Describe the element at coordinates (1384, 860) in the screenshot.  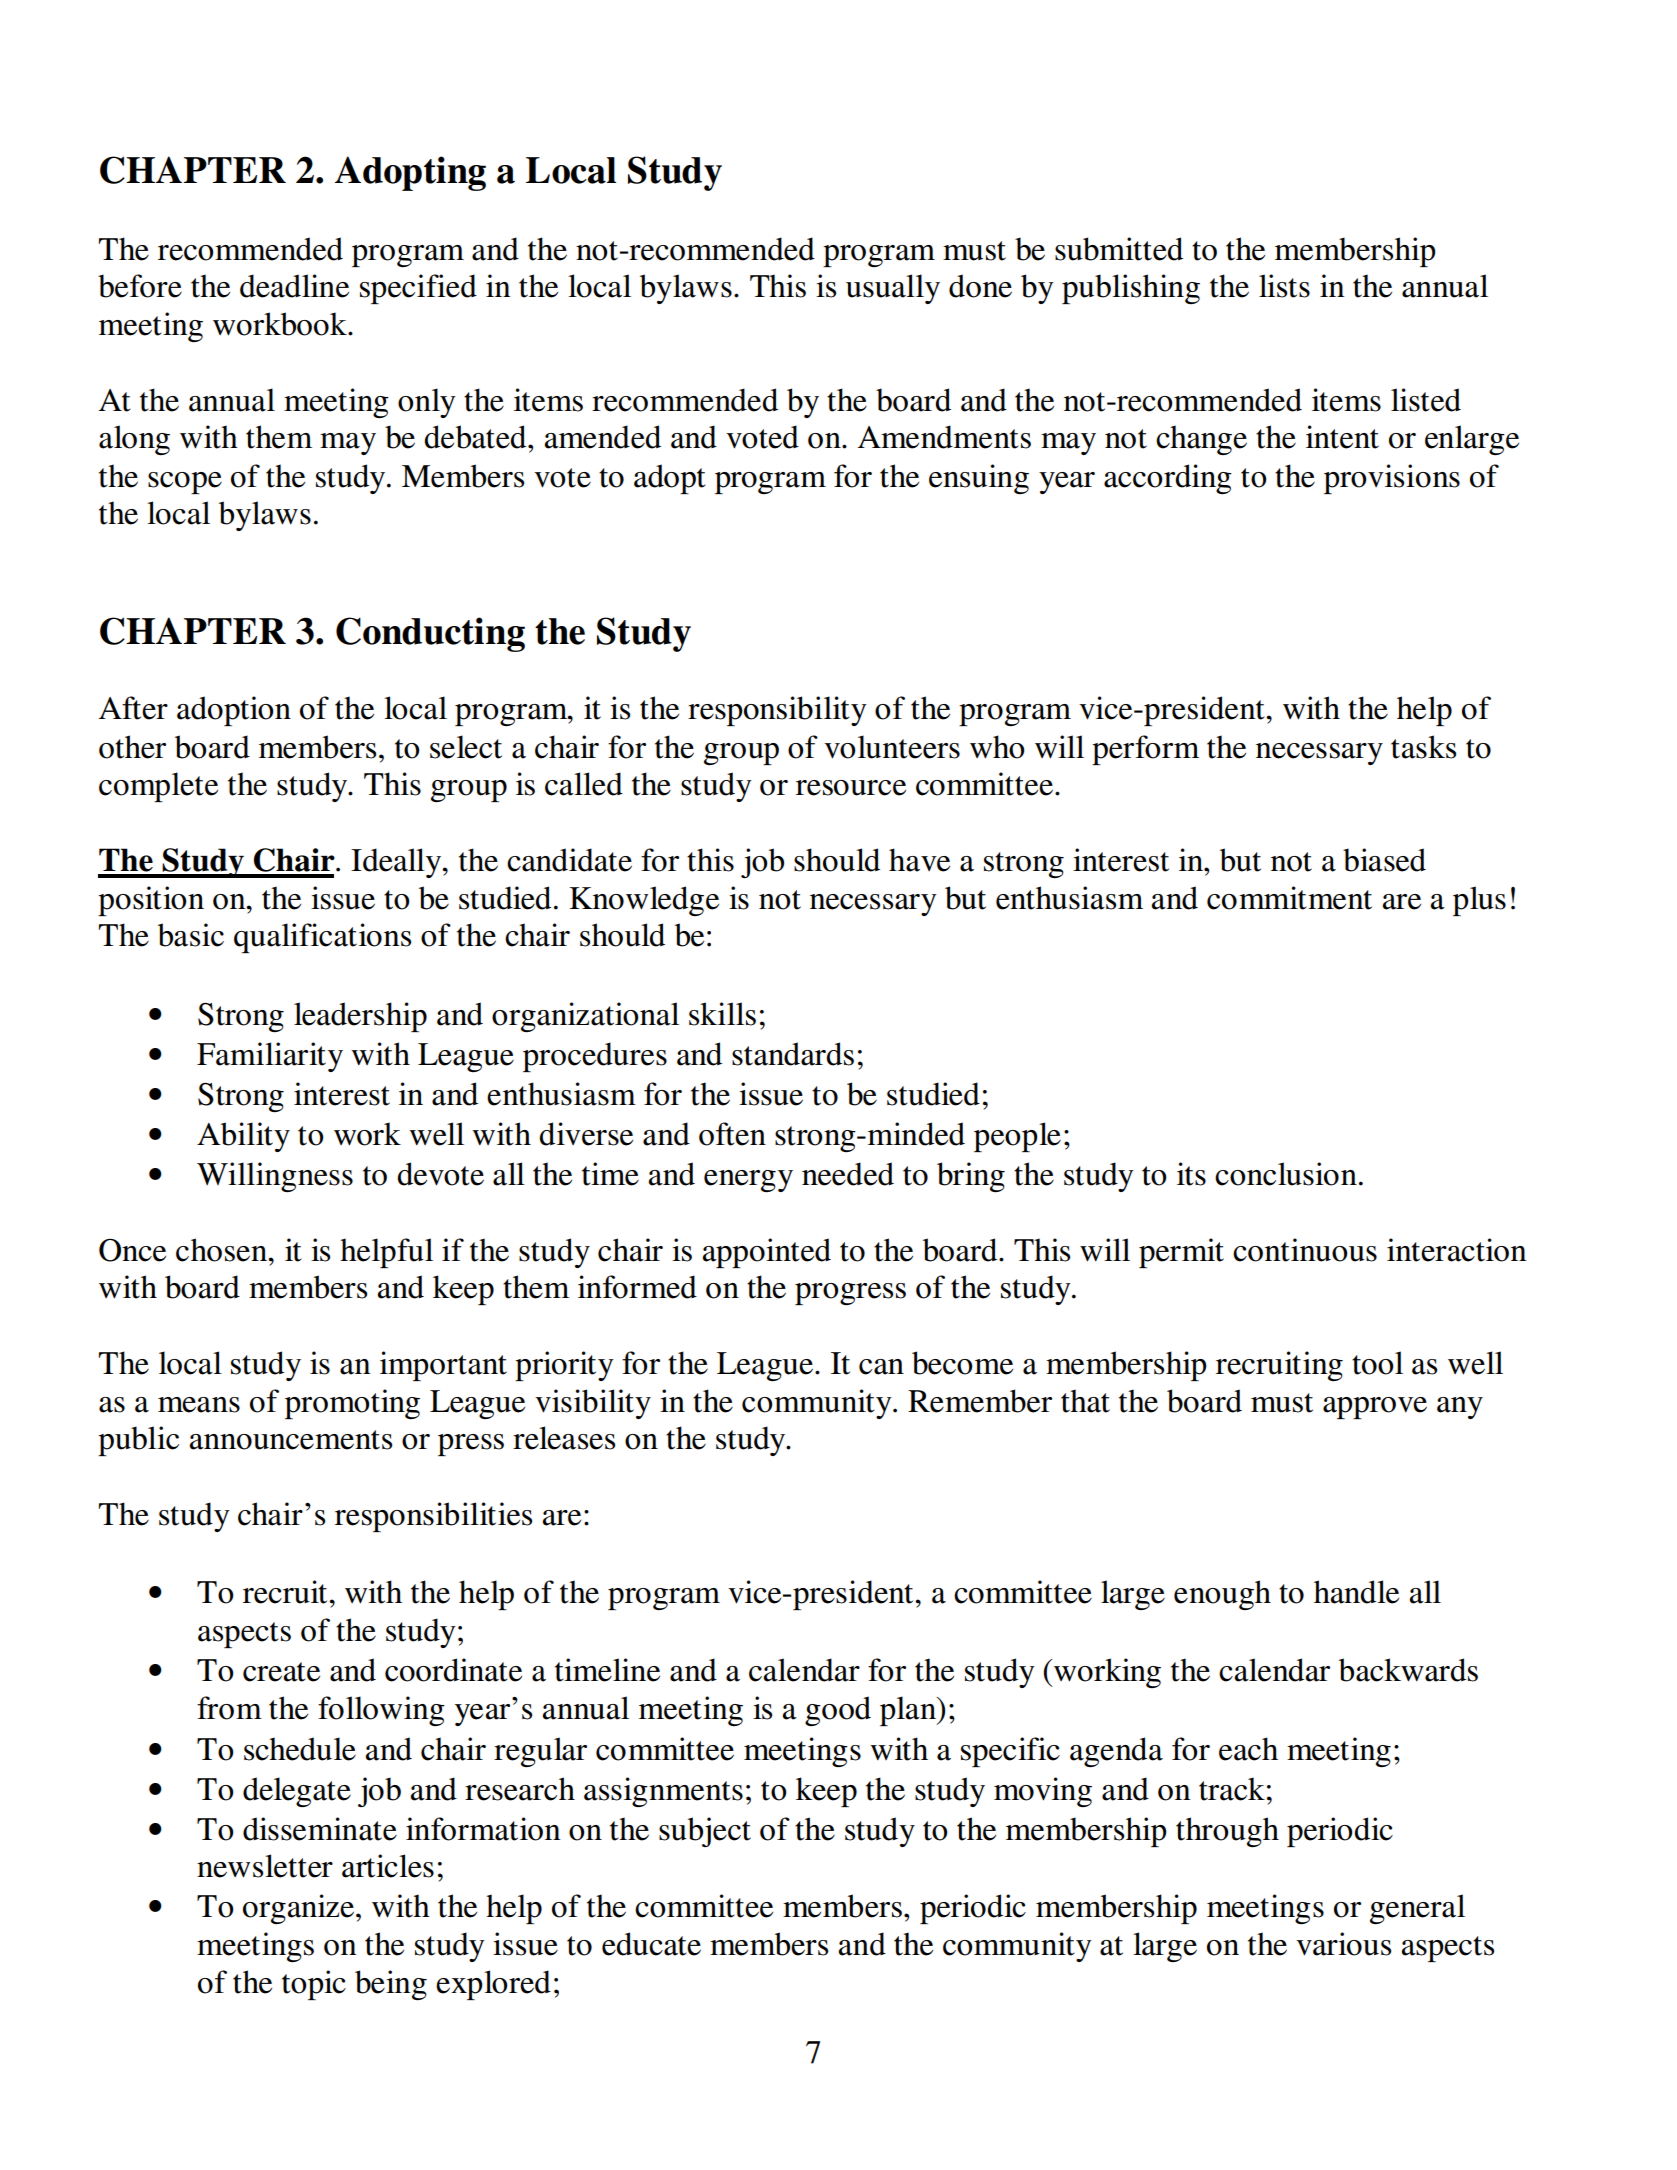
I see `biased` at that location.
